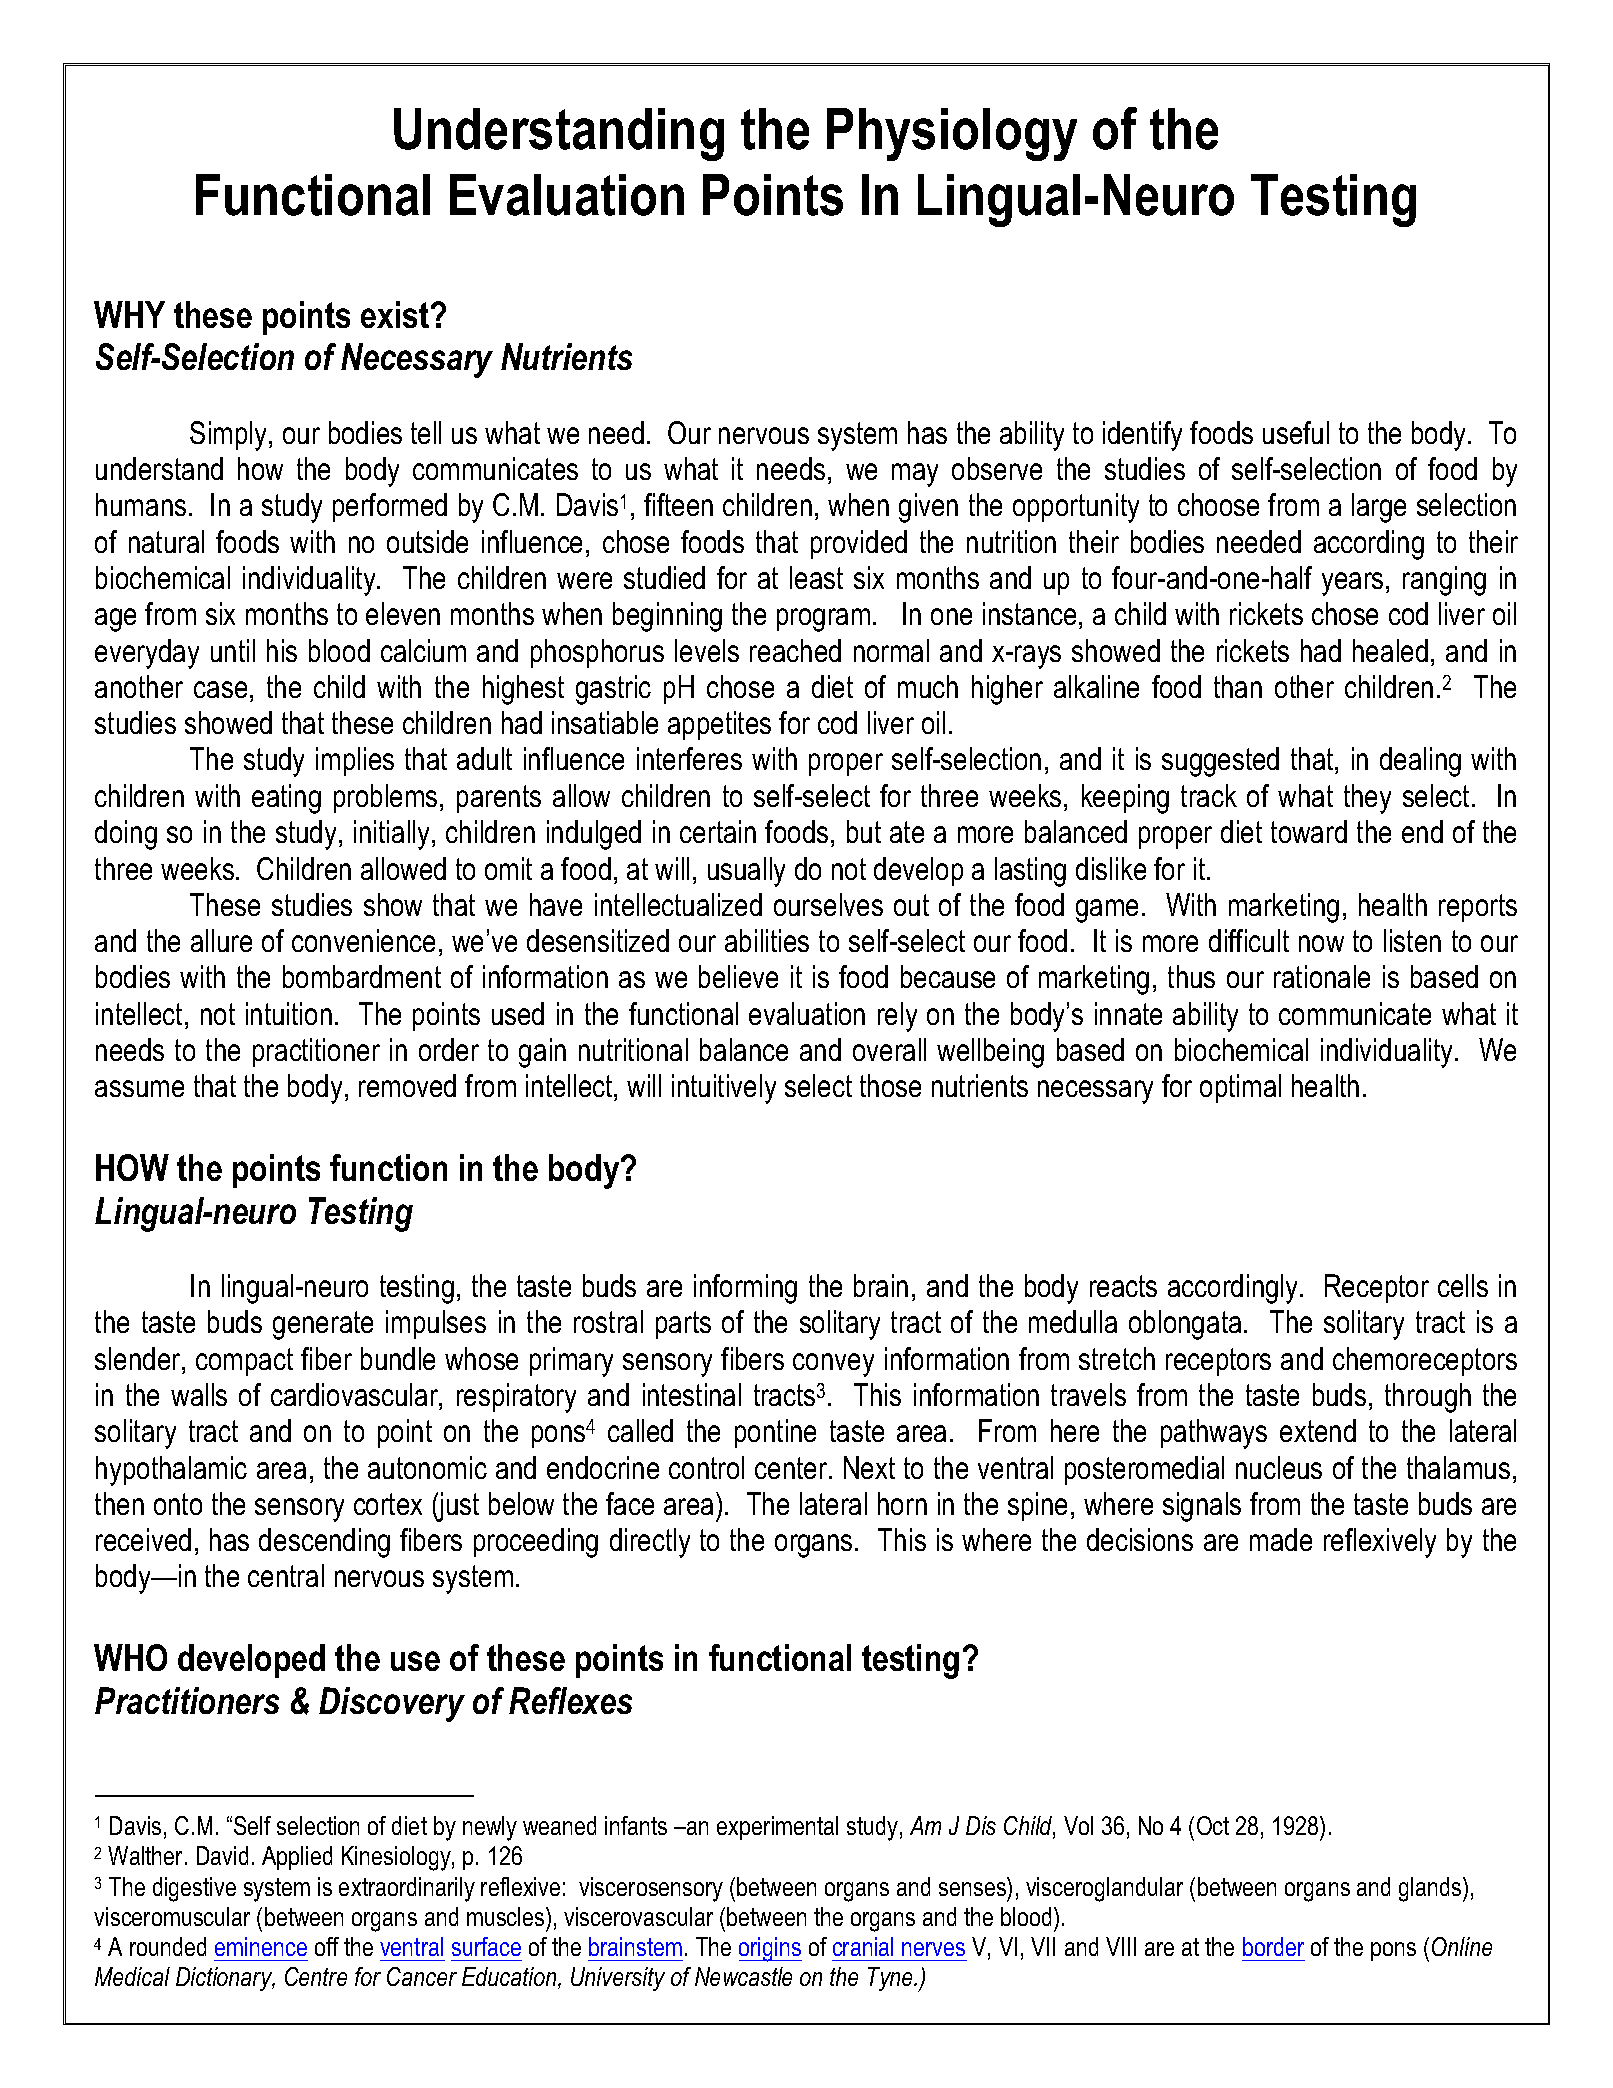 Image resolution: width=1613 pixels, height=2088 pixels. I want to click on appetites, so click(719, 725).
